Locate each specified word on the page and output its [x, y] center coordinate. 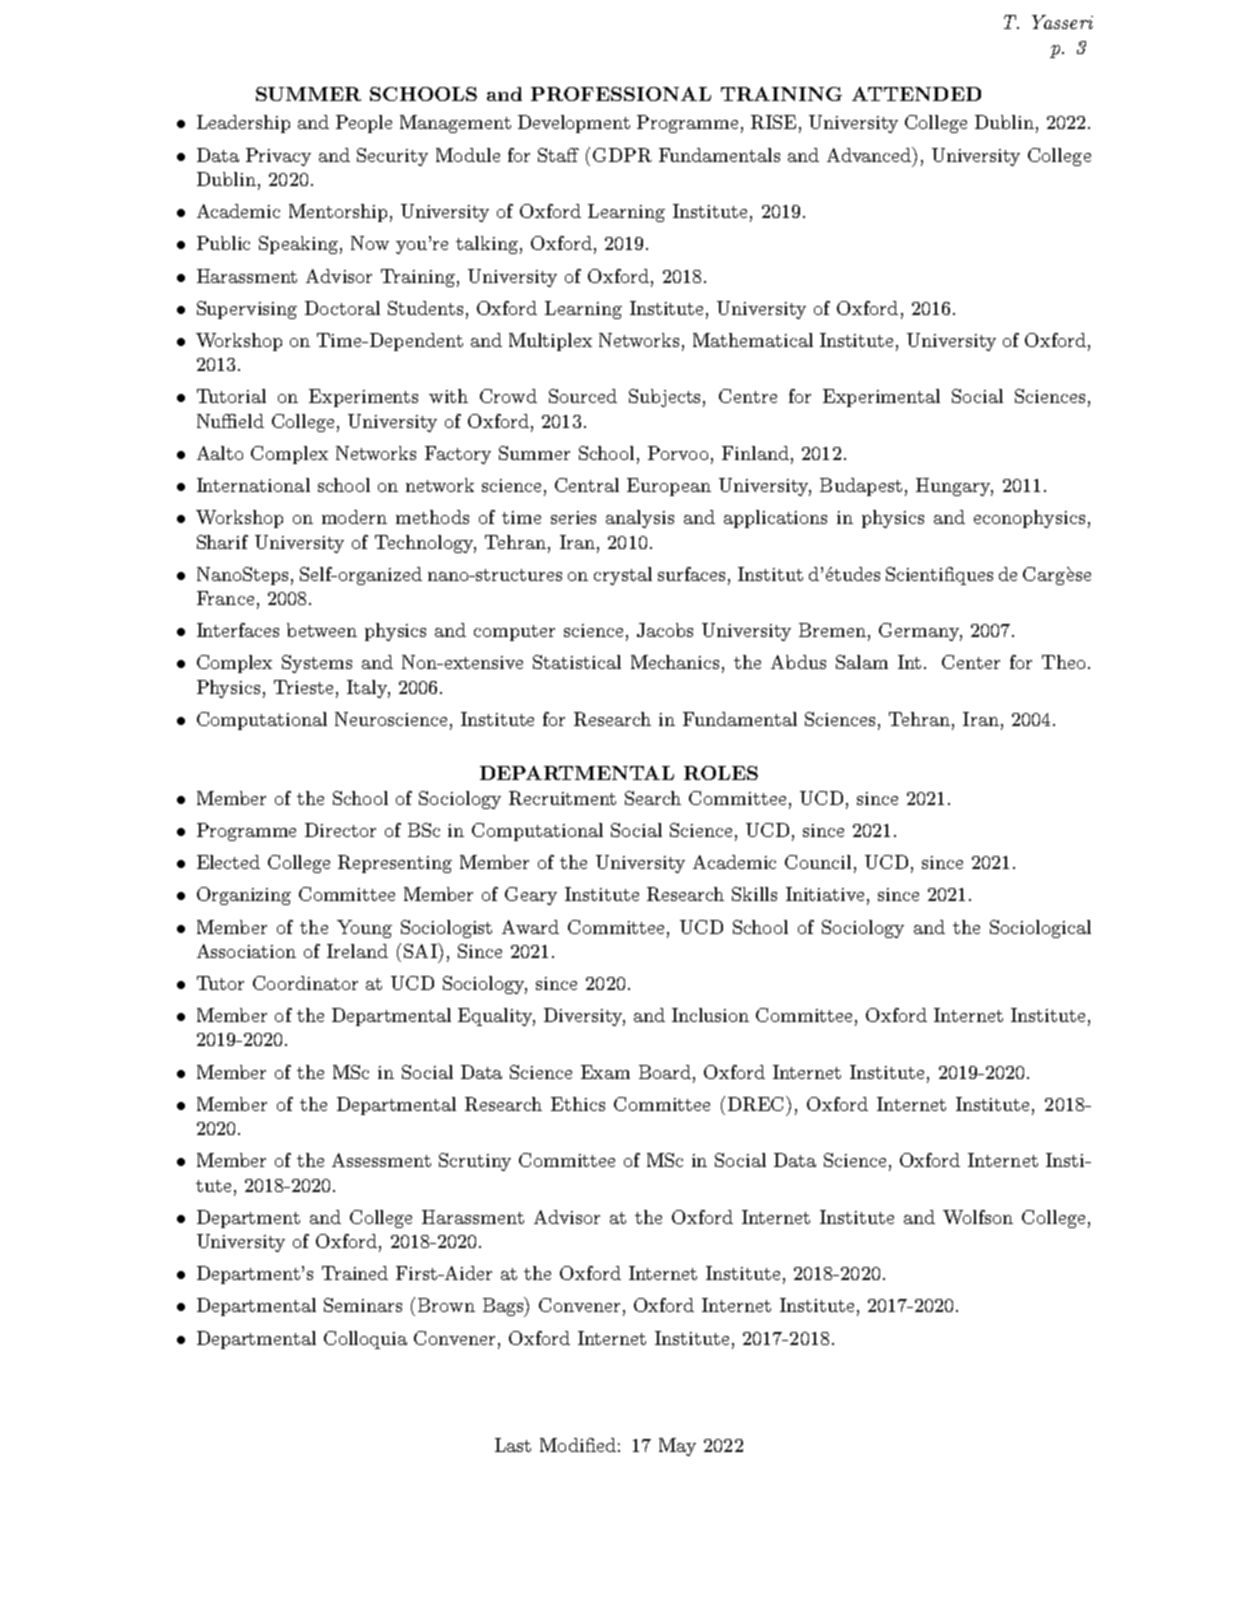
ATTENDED [916, 94]
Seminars [363, 1305]
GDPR [622, 155]
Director [340, 830]
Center [971, 662]
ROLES [721, 773]
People [364, 124]
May [677, 1447]
